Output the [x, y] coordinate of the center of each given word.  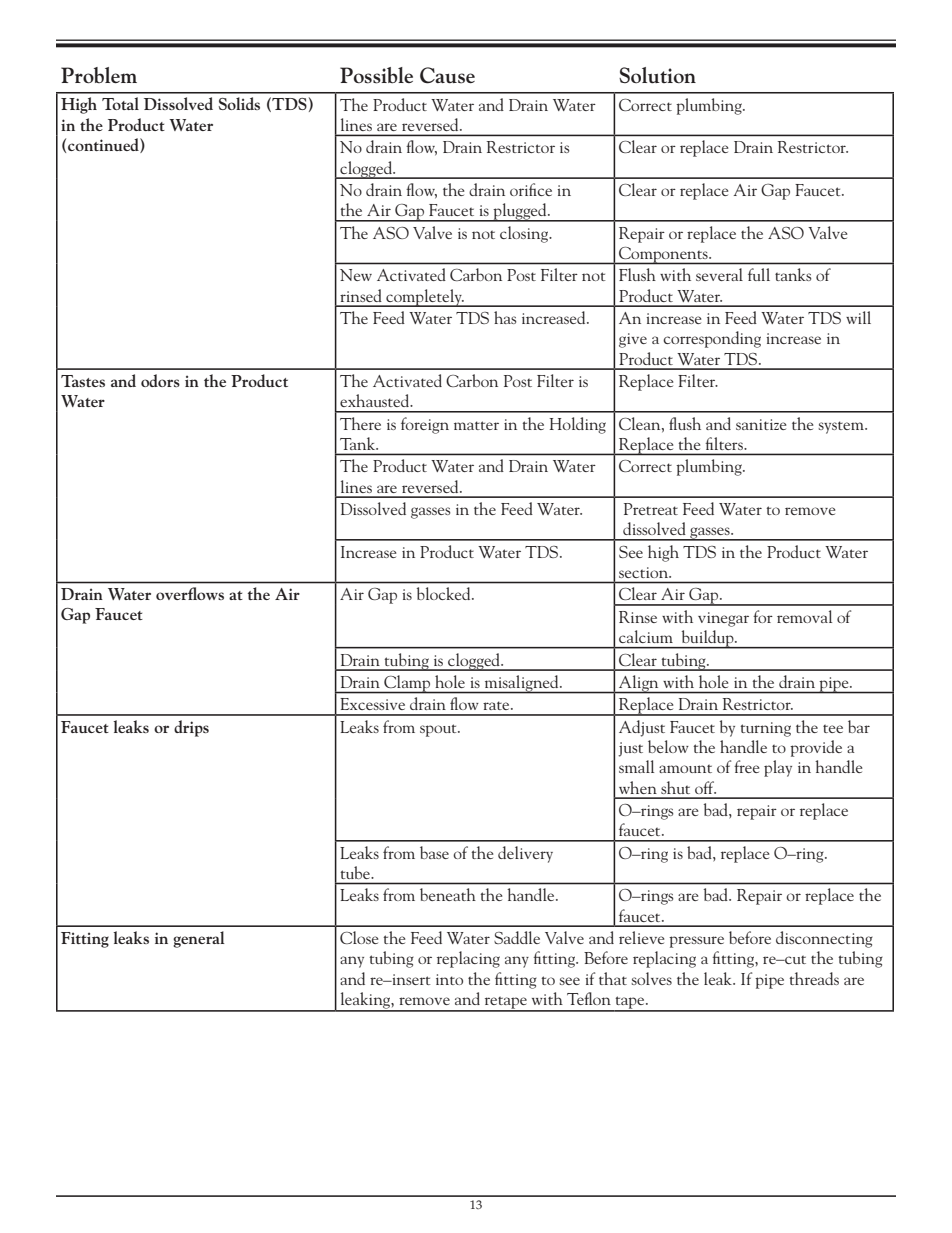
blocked [445, 593]
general [199, 939]
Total [120, 103]
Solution [657, 75]
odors [160, 380]
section [645, 572]
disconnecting [824, 939]
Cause [447, 75]
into [449, 979]
